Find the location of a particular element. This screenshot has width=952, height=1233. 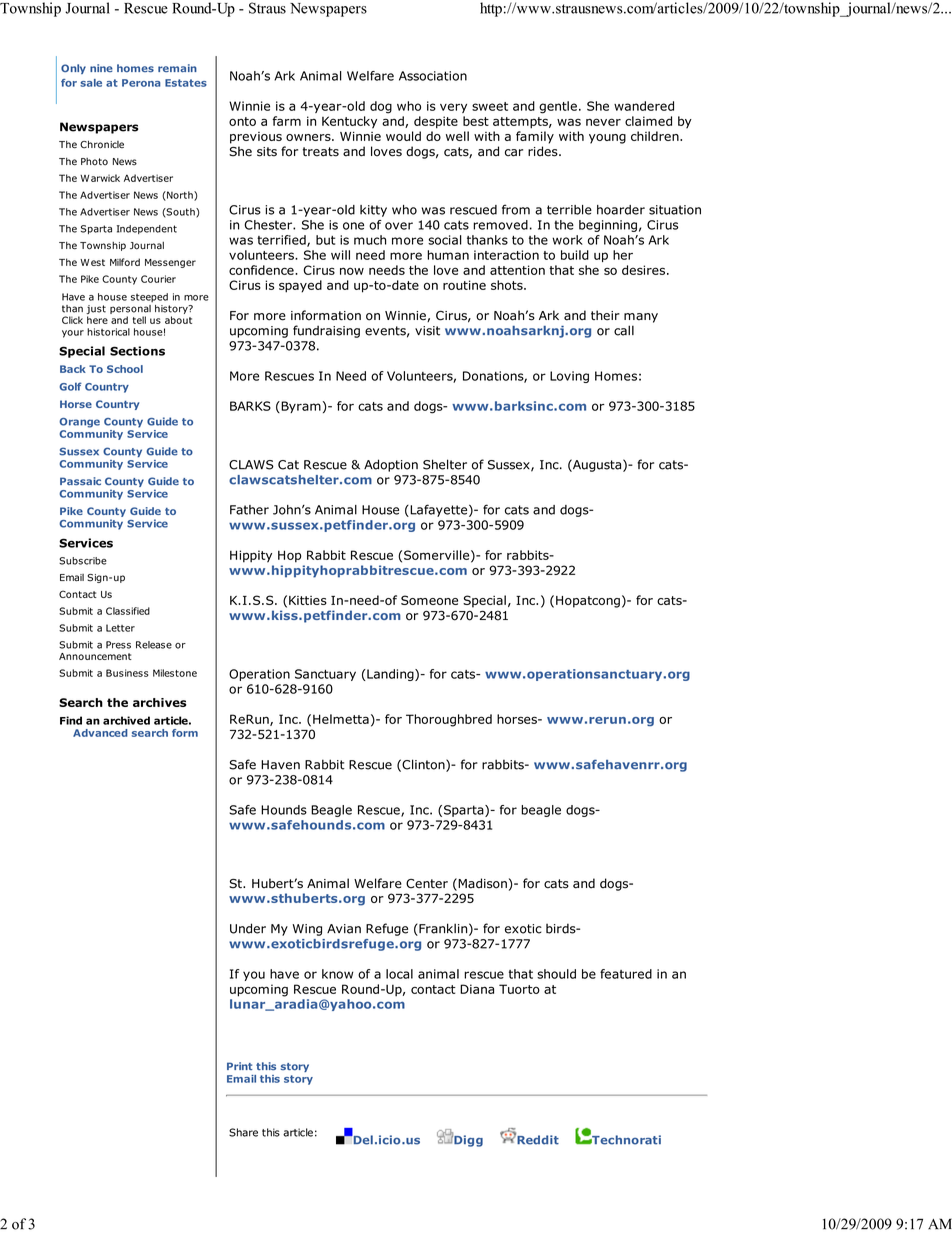

Someone is located at coordinates (429, 600).
